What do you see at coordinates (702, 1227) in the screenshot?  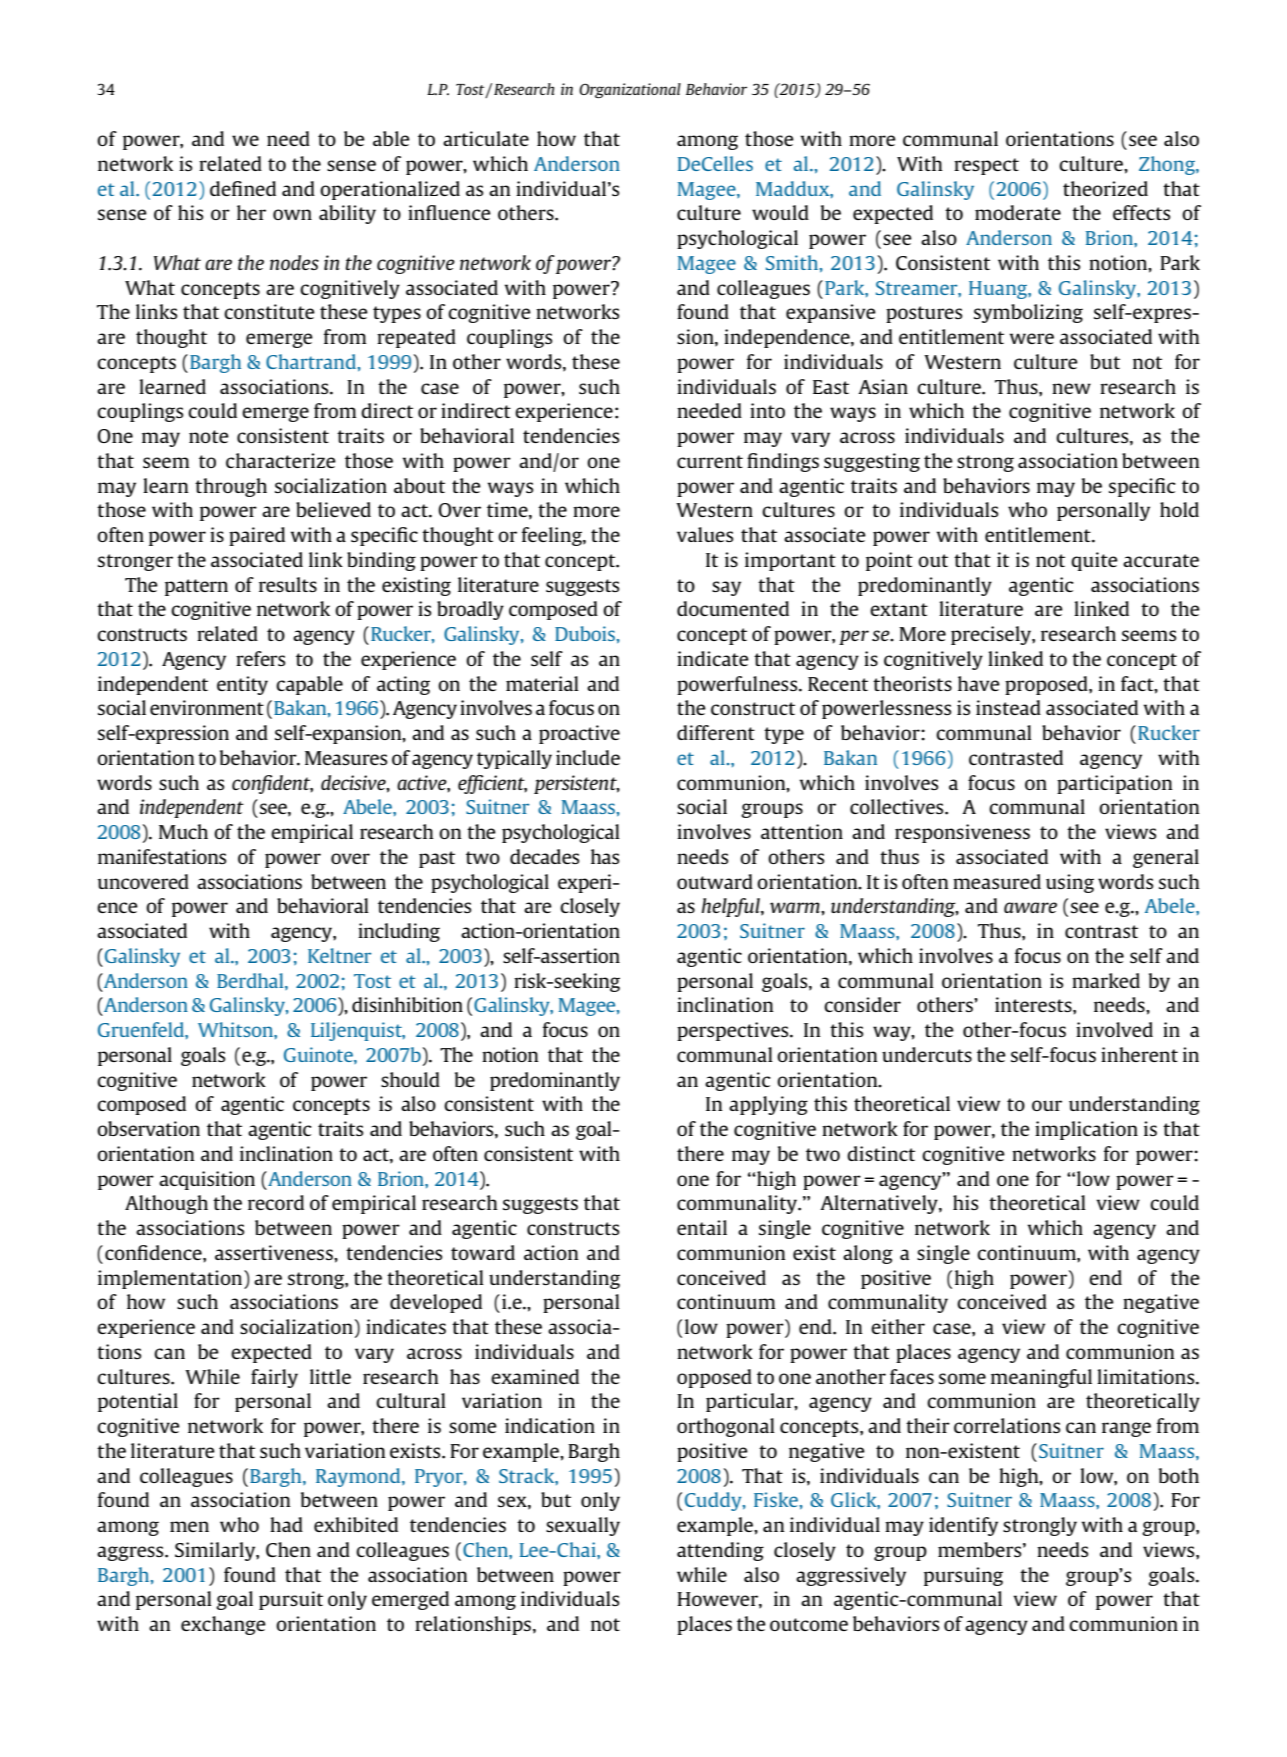 I see `entail` at bounding box center [702, 1227].
